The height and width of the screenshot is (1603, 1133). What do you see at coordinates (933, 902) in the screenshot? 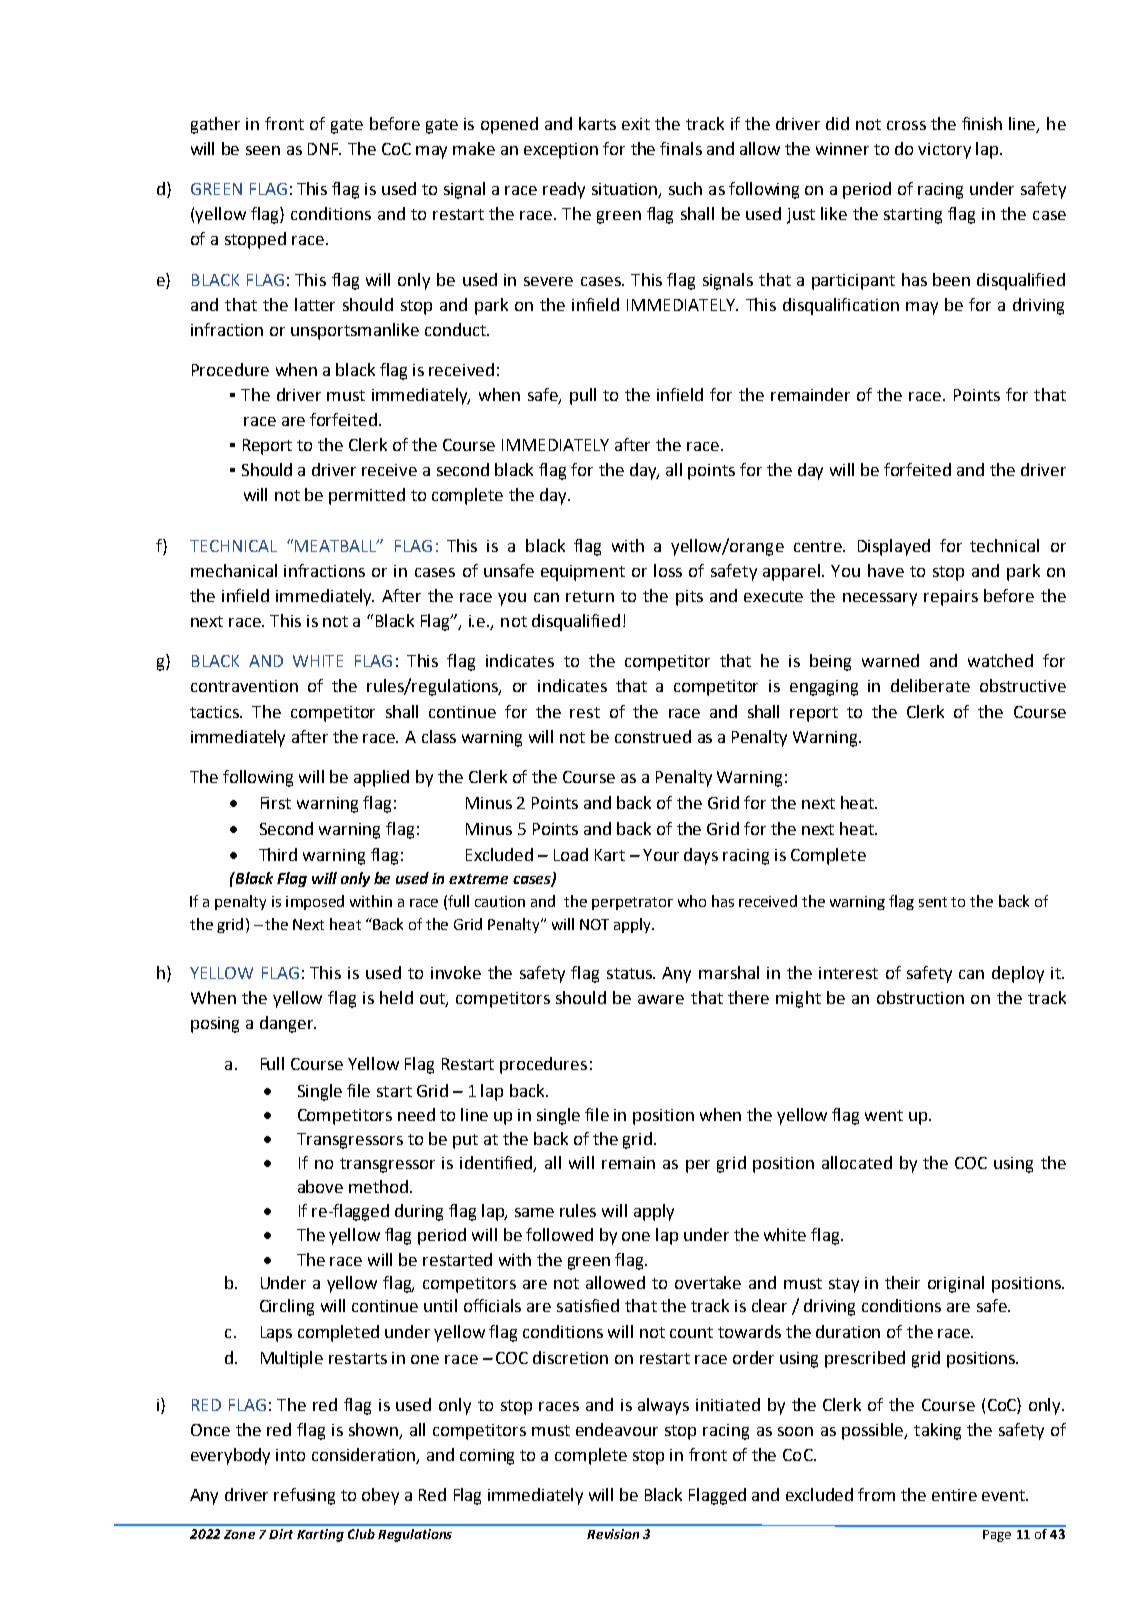
I see `sent` at bounding box center [933, 902].
